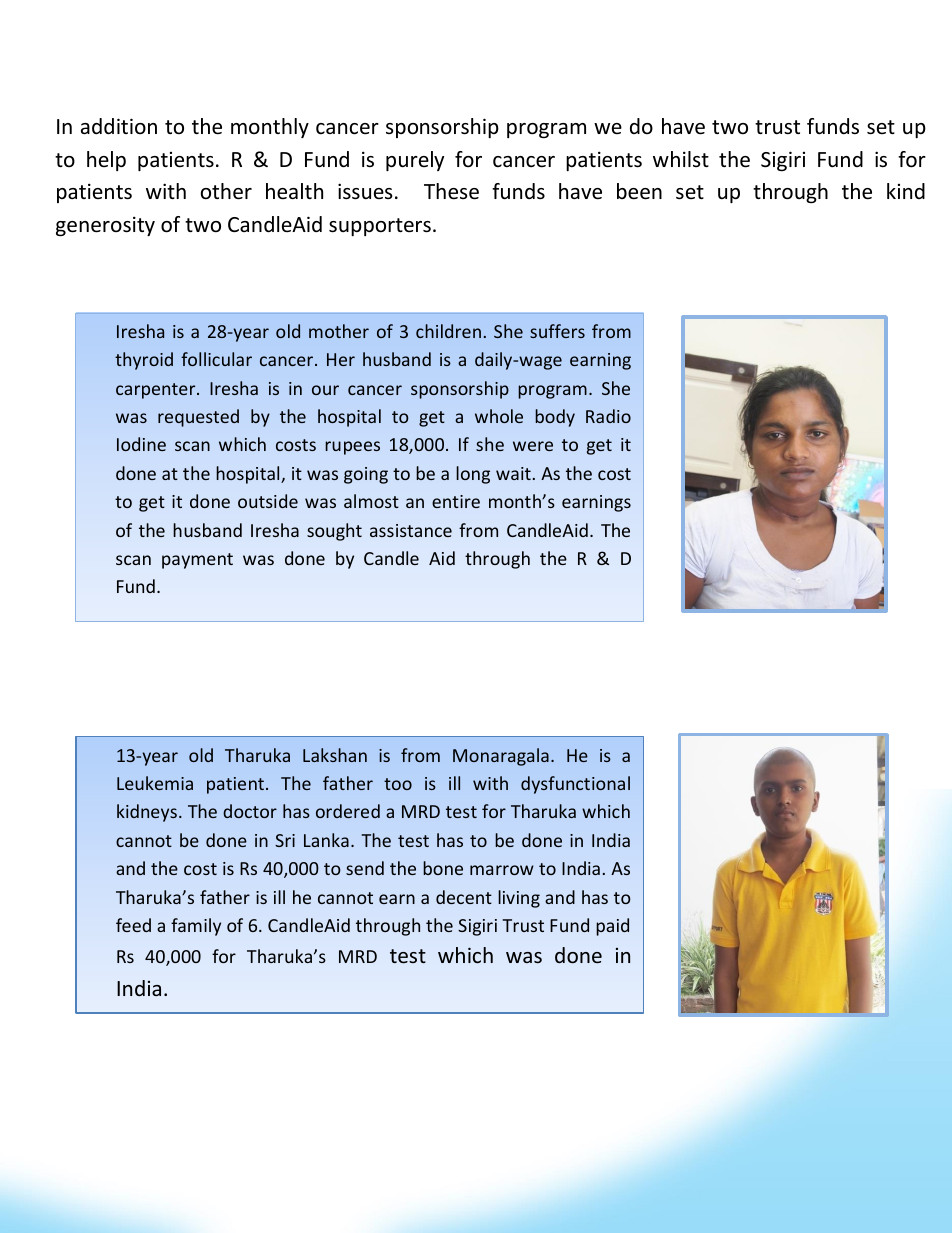 This image has height=1233, width=952. I want to click on too, so click(398, 784).
